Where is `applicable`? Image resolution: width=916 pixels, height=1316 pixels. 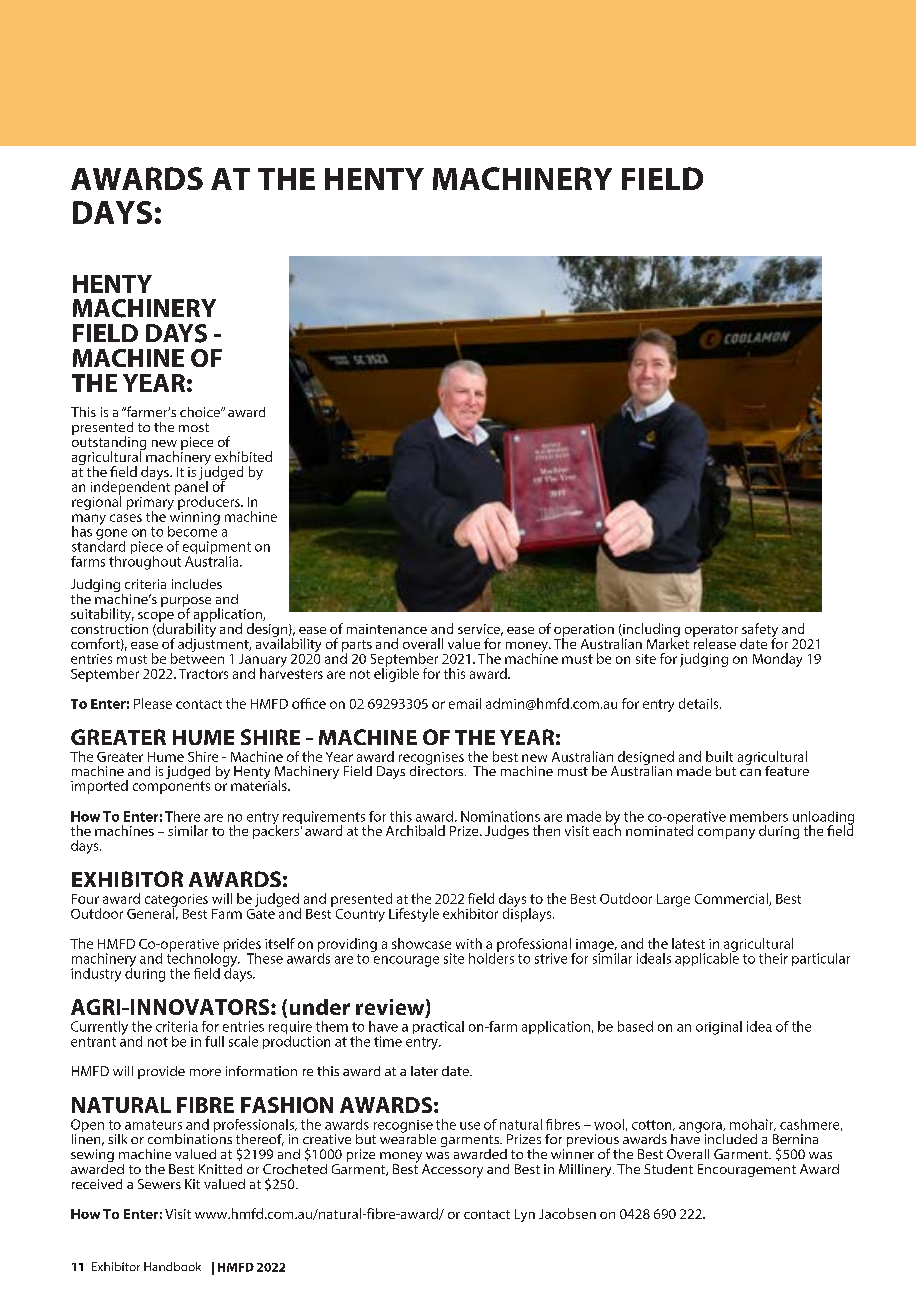
applicable is located at coordinates (707, 958).
